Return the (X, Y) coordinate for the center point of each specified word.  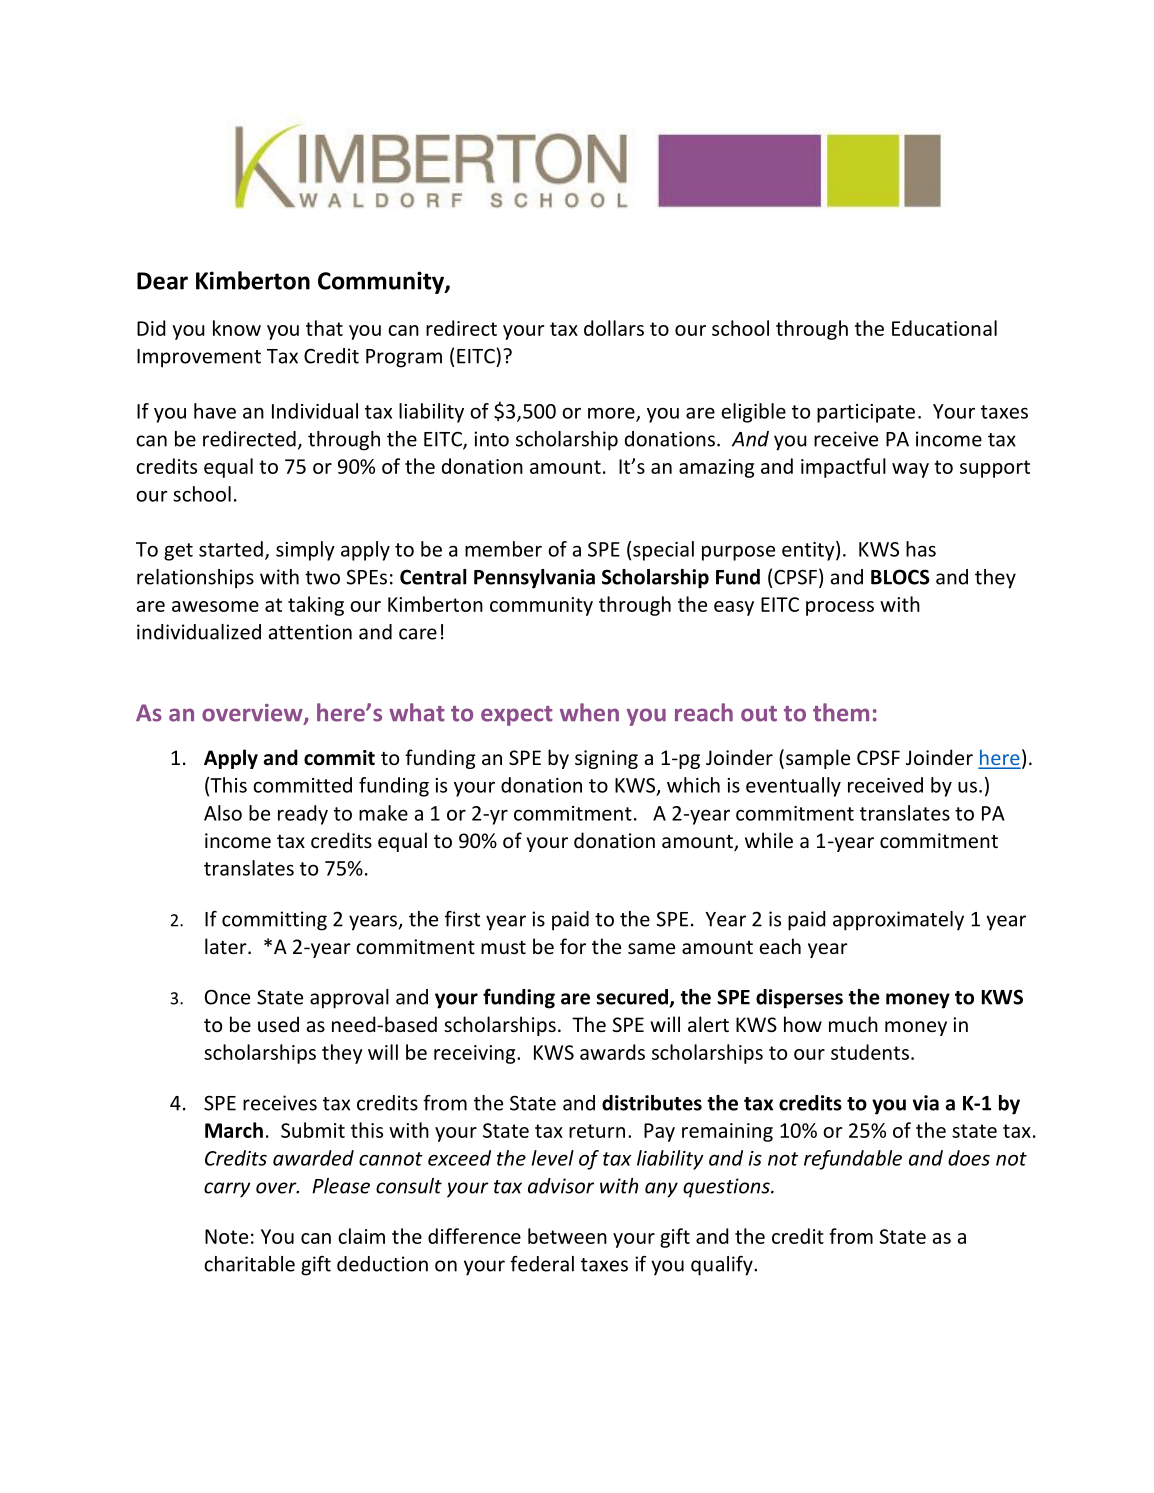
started (231, 549)
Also (223, 813)
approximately (898, 921)
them (841, 712)
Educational (944, 328)
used (278, 1024)
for (573, 946)
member (503, 549)
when (589, 712)
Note (226, 1236)
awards (612, 1052)
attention (310, 632)
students (870, 1052)
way (910, 470)
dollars (614, 328)
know (237, 328)
